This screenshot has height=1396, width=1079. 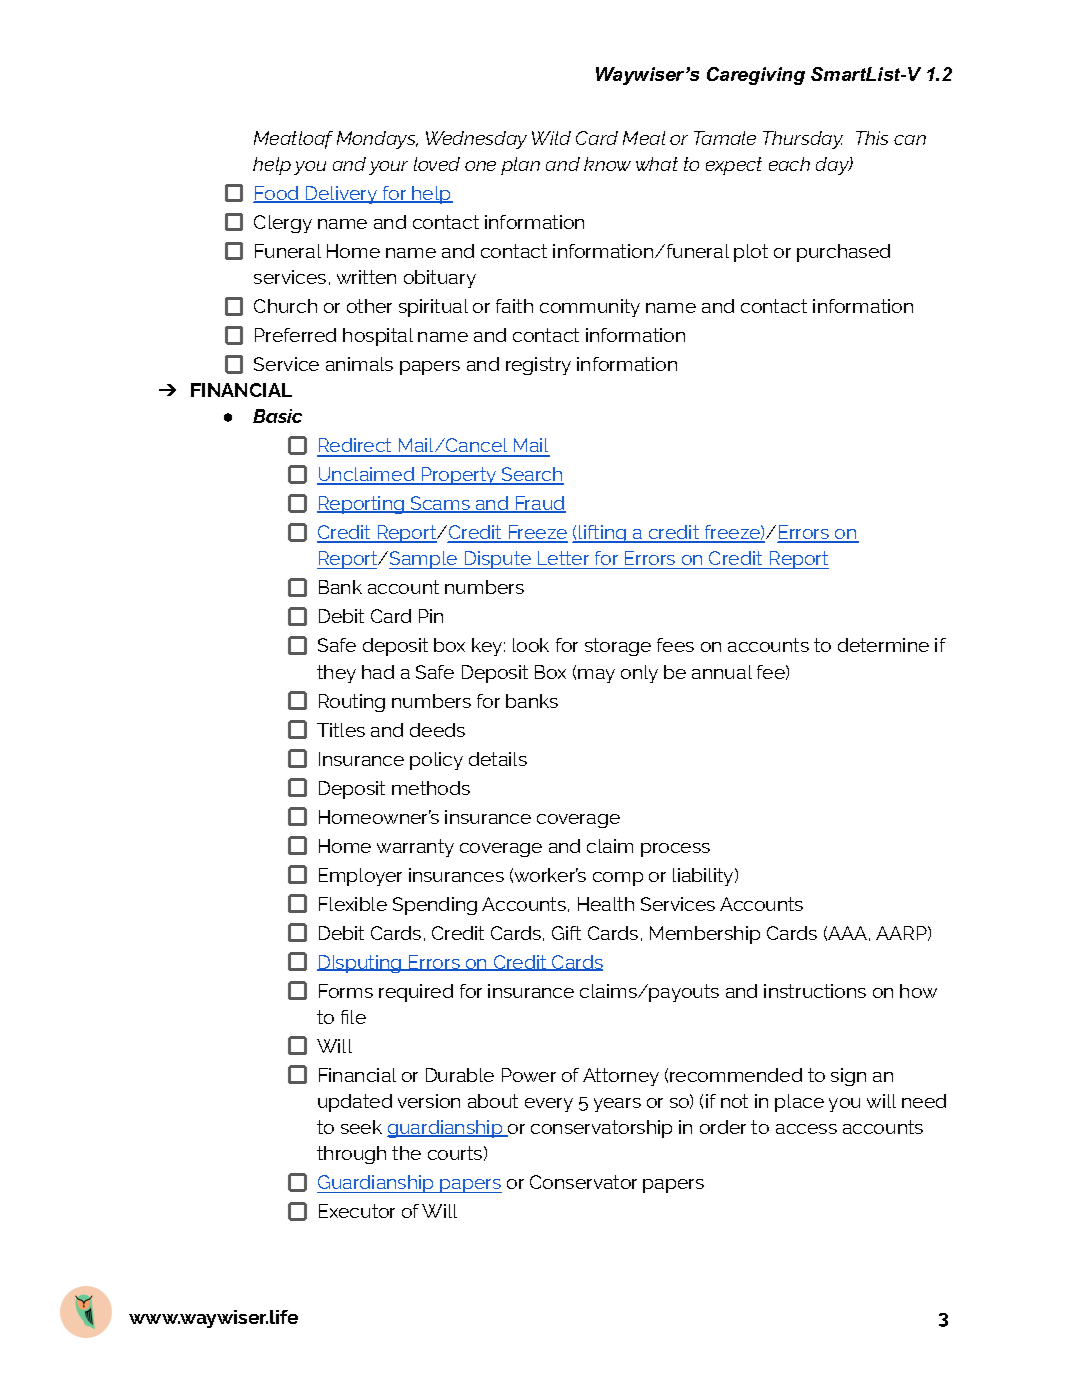 I want to click on Mondays, so click(x=377, y=140).
